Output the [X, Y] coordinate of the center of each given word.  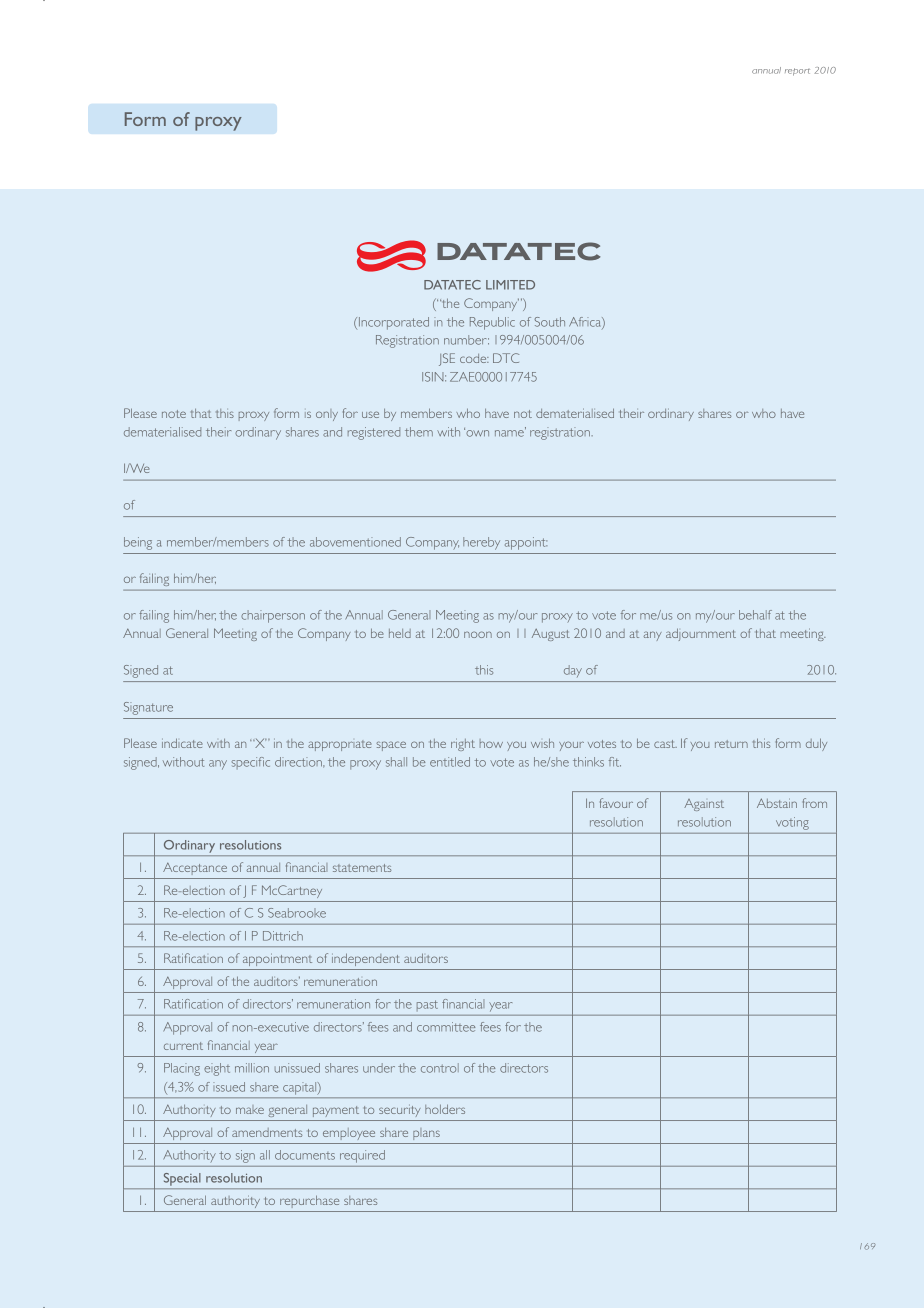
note [174, 414]
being [138, 543]
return [731, 744]
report [797, 72]
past [427, 1005]
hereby [481, 543]
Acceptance [195, 869]
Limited [510, 285]
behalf [755, 615]
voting [792, 823]
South [550, 322]
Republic [492, 323]
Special [182, 1179]
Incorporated [394, 323]
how [491, 743]
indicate [182, 743]
